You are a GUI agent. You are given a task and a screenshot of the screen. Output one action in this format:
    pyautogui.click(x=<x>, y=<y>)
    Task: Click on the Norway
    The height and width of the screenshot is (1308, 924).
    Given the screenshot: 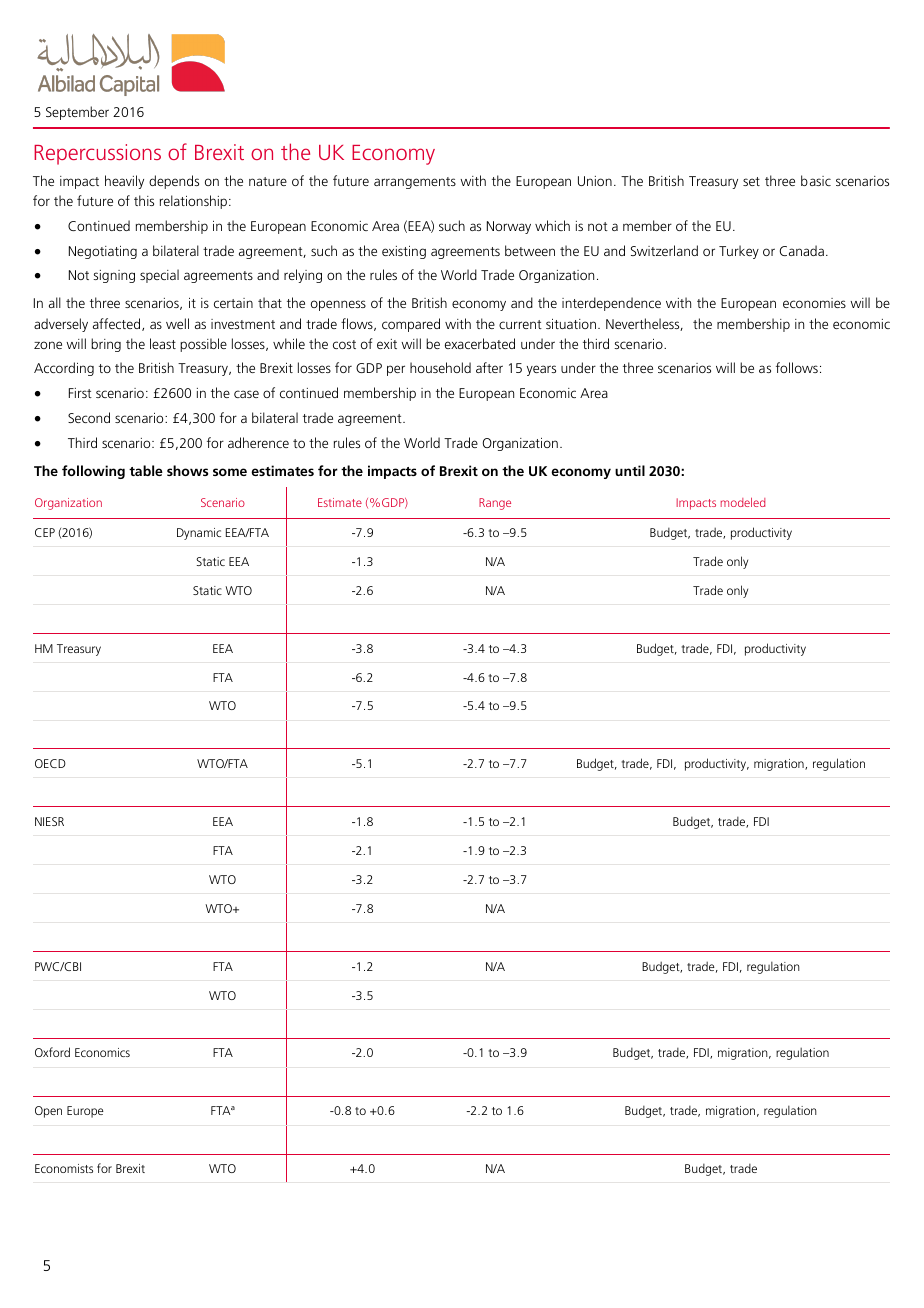 What is the action you would take?
    pyautogui.click(x=509, y=227)
